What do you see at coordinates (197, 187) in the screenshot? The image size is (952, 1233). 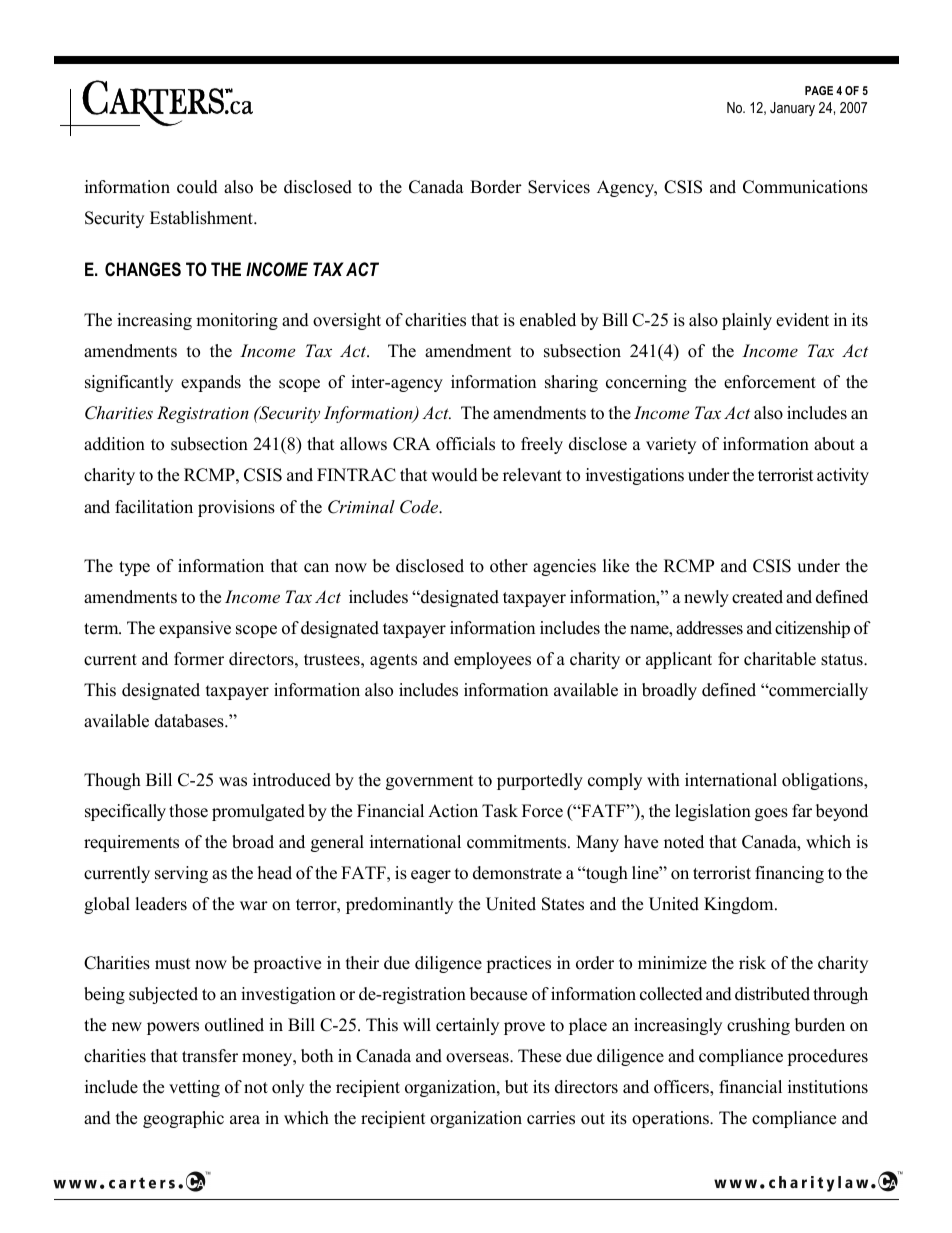 I see `could` at bounding box center [197, 187].
